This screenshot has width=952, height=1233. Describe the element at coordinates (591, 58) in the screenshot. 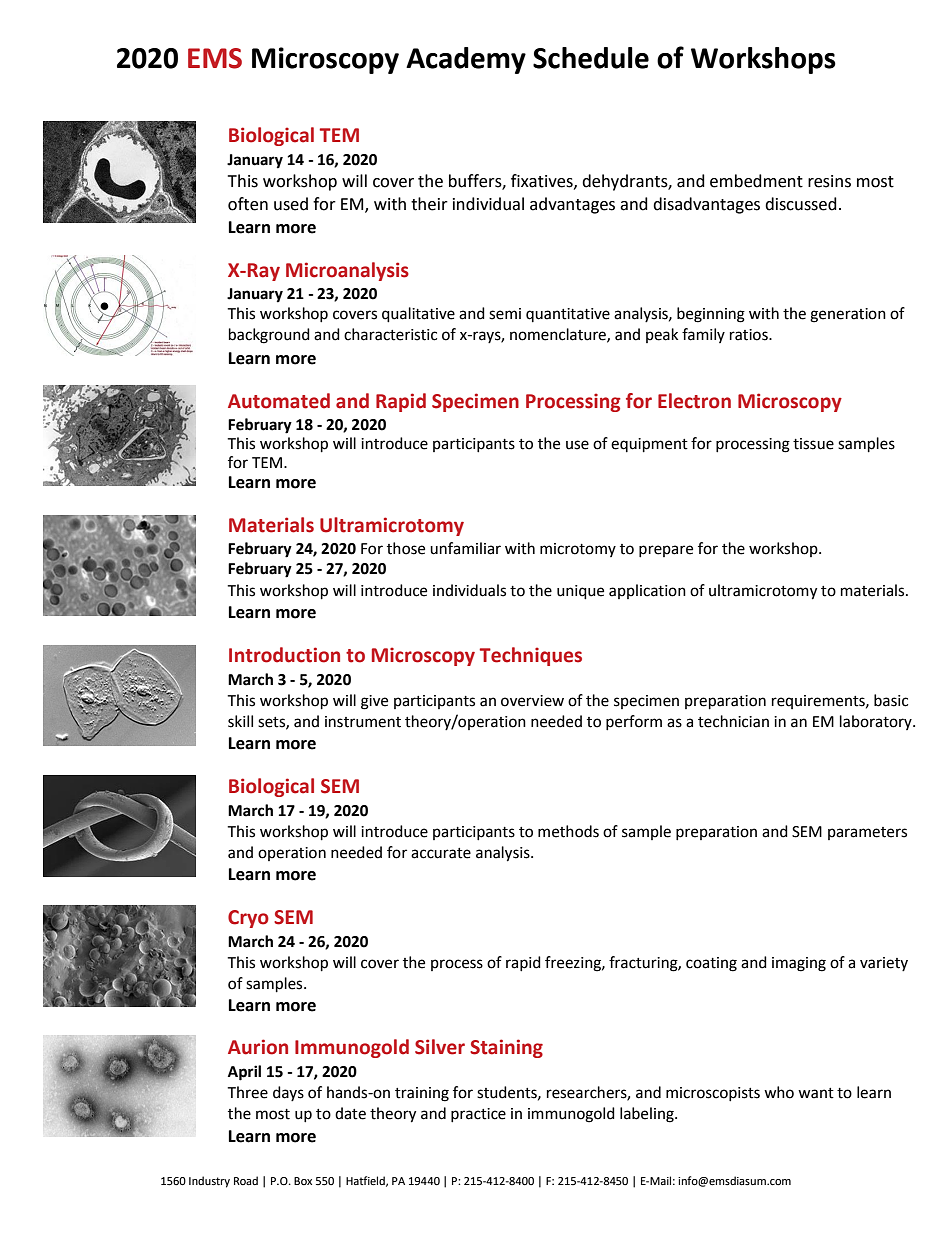

I see `Schedule` at that location.
